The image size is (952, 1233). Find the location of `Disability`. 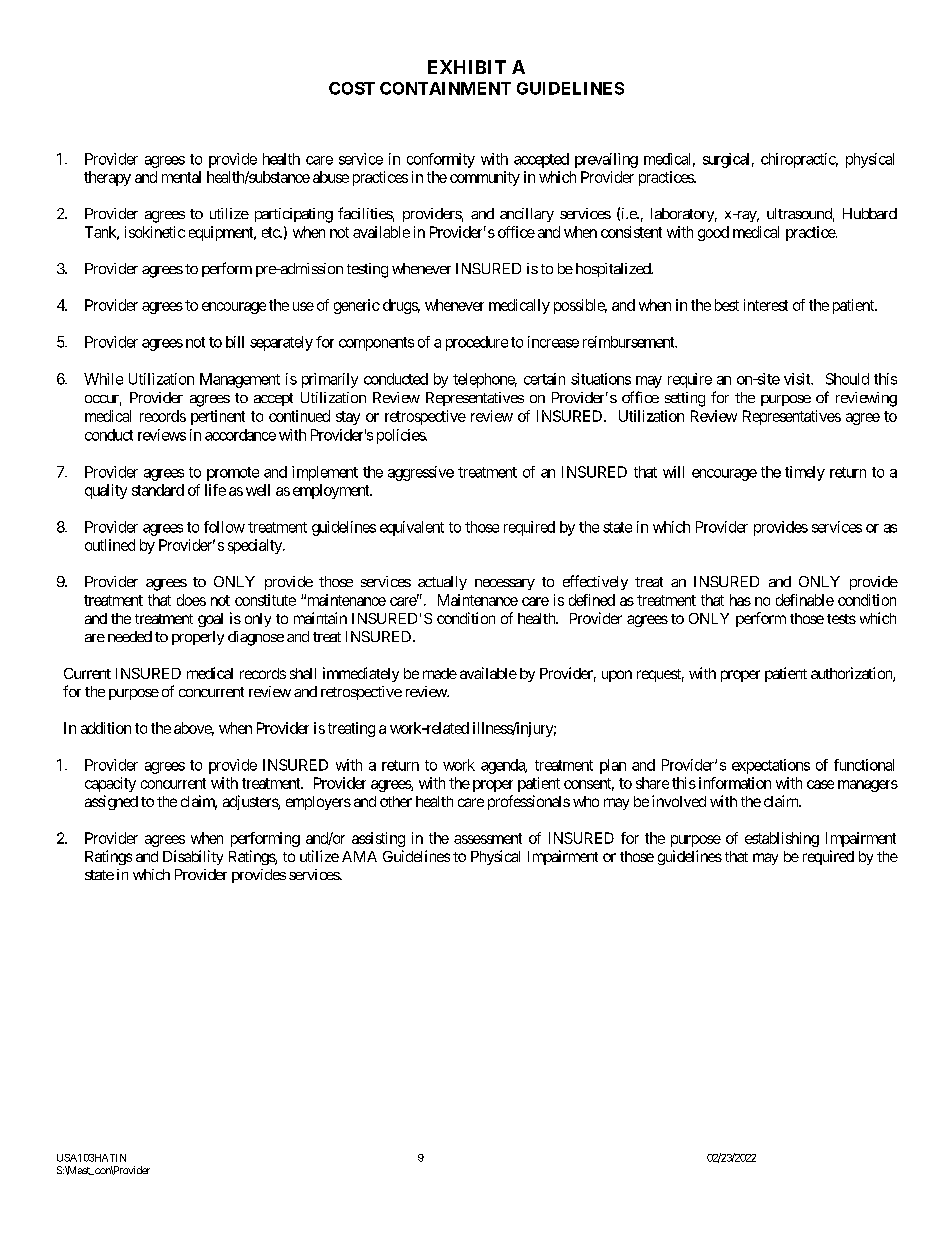

Disability is located at coordinates (193, 857).
